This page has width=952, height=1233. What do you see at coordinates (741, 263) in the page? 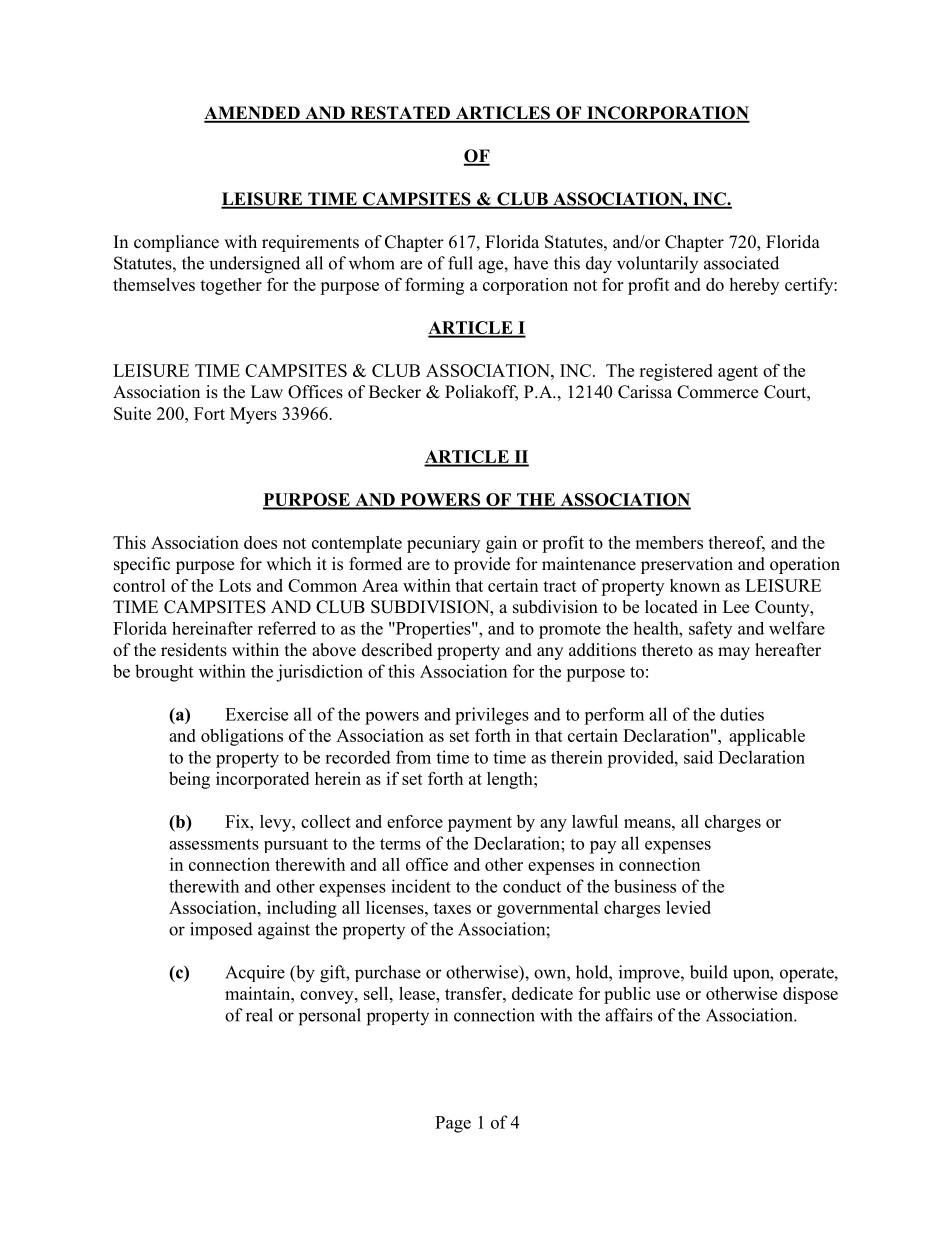
I see `associated` at bounding box center [741, 263].
